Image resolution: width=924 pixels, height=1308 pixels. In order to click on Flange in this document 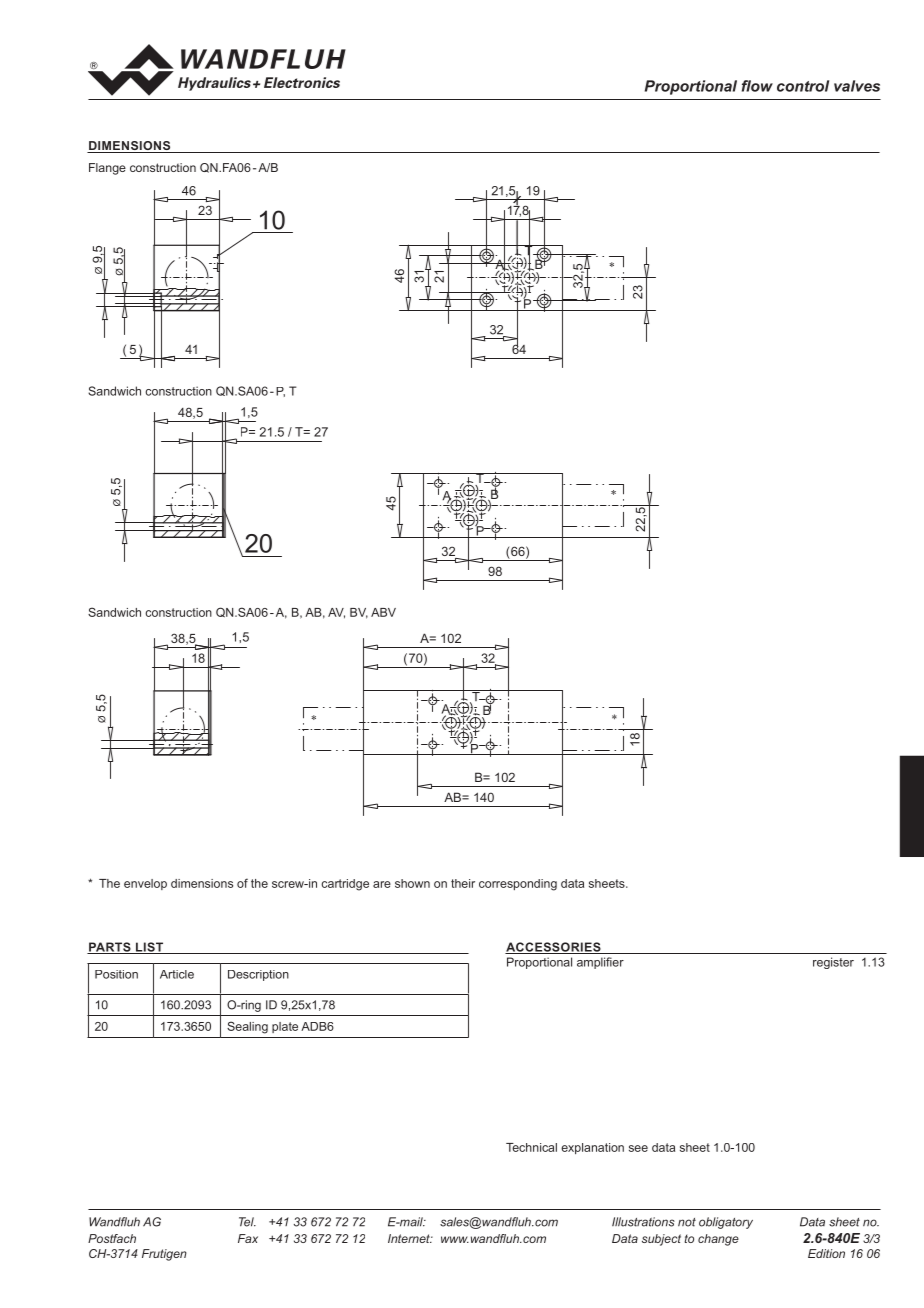, I will do `click(107, 169)`.
